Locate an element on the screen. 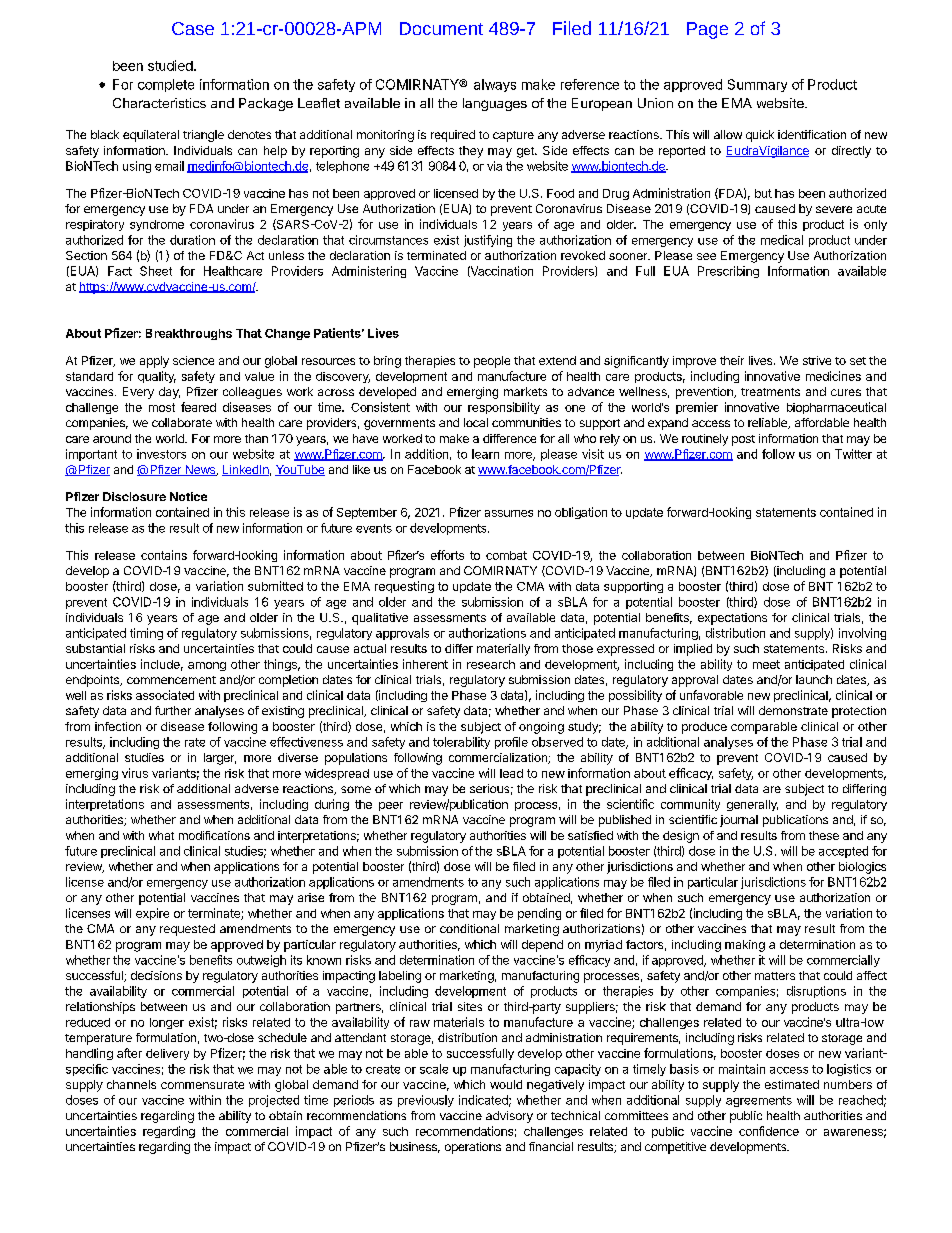  medical is located at coordinates (782, 240).
